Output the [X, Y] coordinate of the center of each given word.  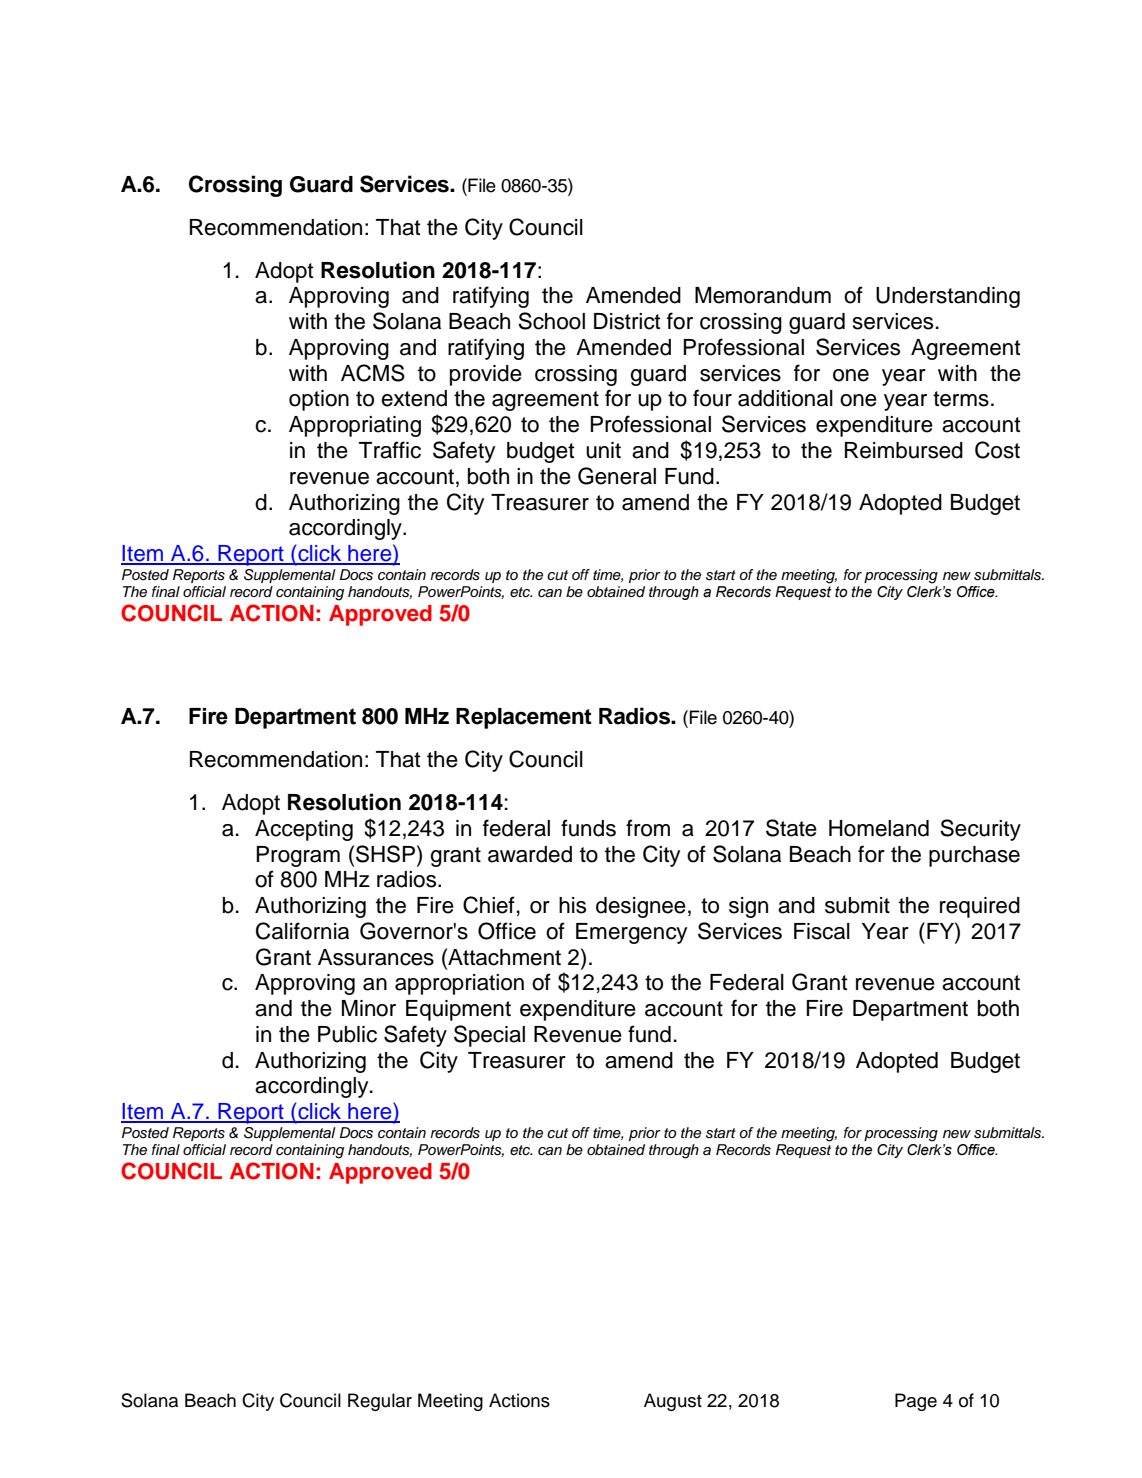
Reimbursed [904, 450]
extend [414, 398]
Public [347, 1034]
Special [489, 1036]
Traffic [390, 450]
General [617, 476]
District [627, 321]
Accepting [304, 830]
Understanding [948, 297]
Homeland [879, 828]
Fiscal [822, 931]
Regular [380, 1402]
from [648, 828]
